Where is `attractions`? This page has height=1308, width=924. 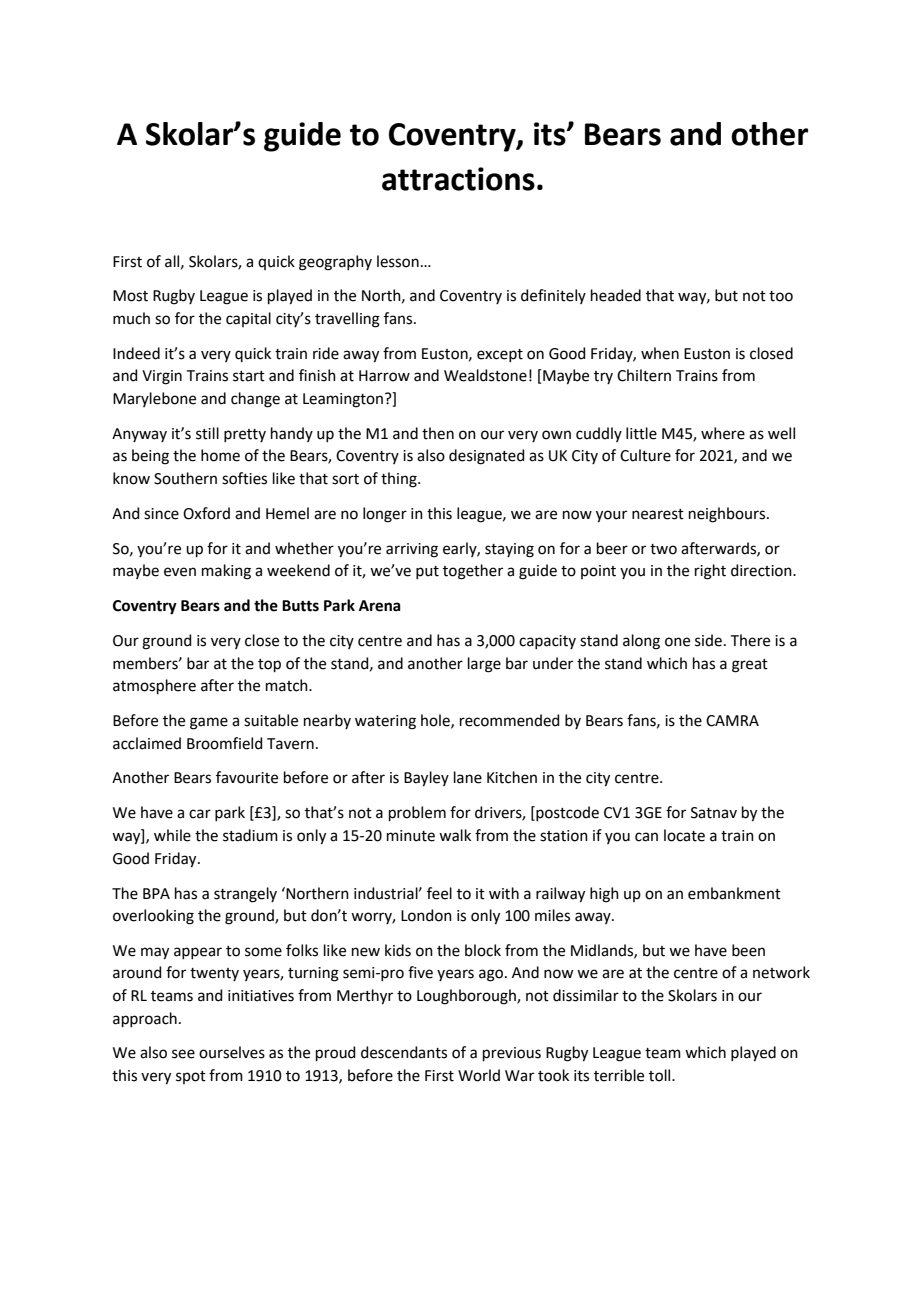 attractions is located at coordinates (458, 179).
